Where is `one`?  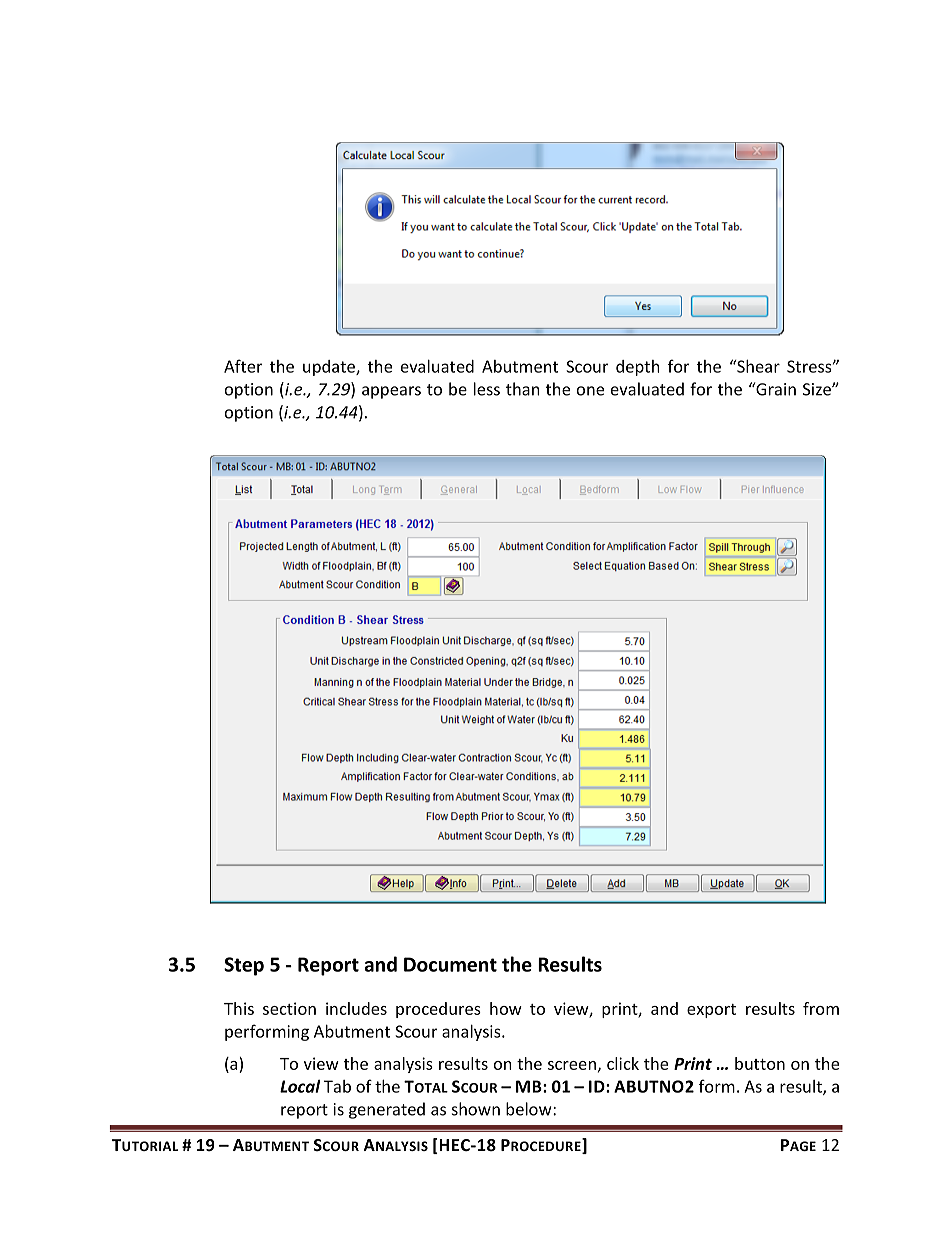 one is located at coordinates (590, 391).
